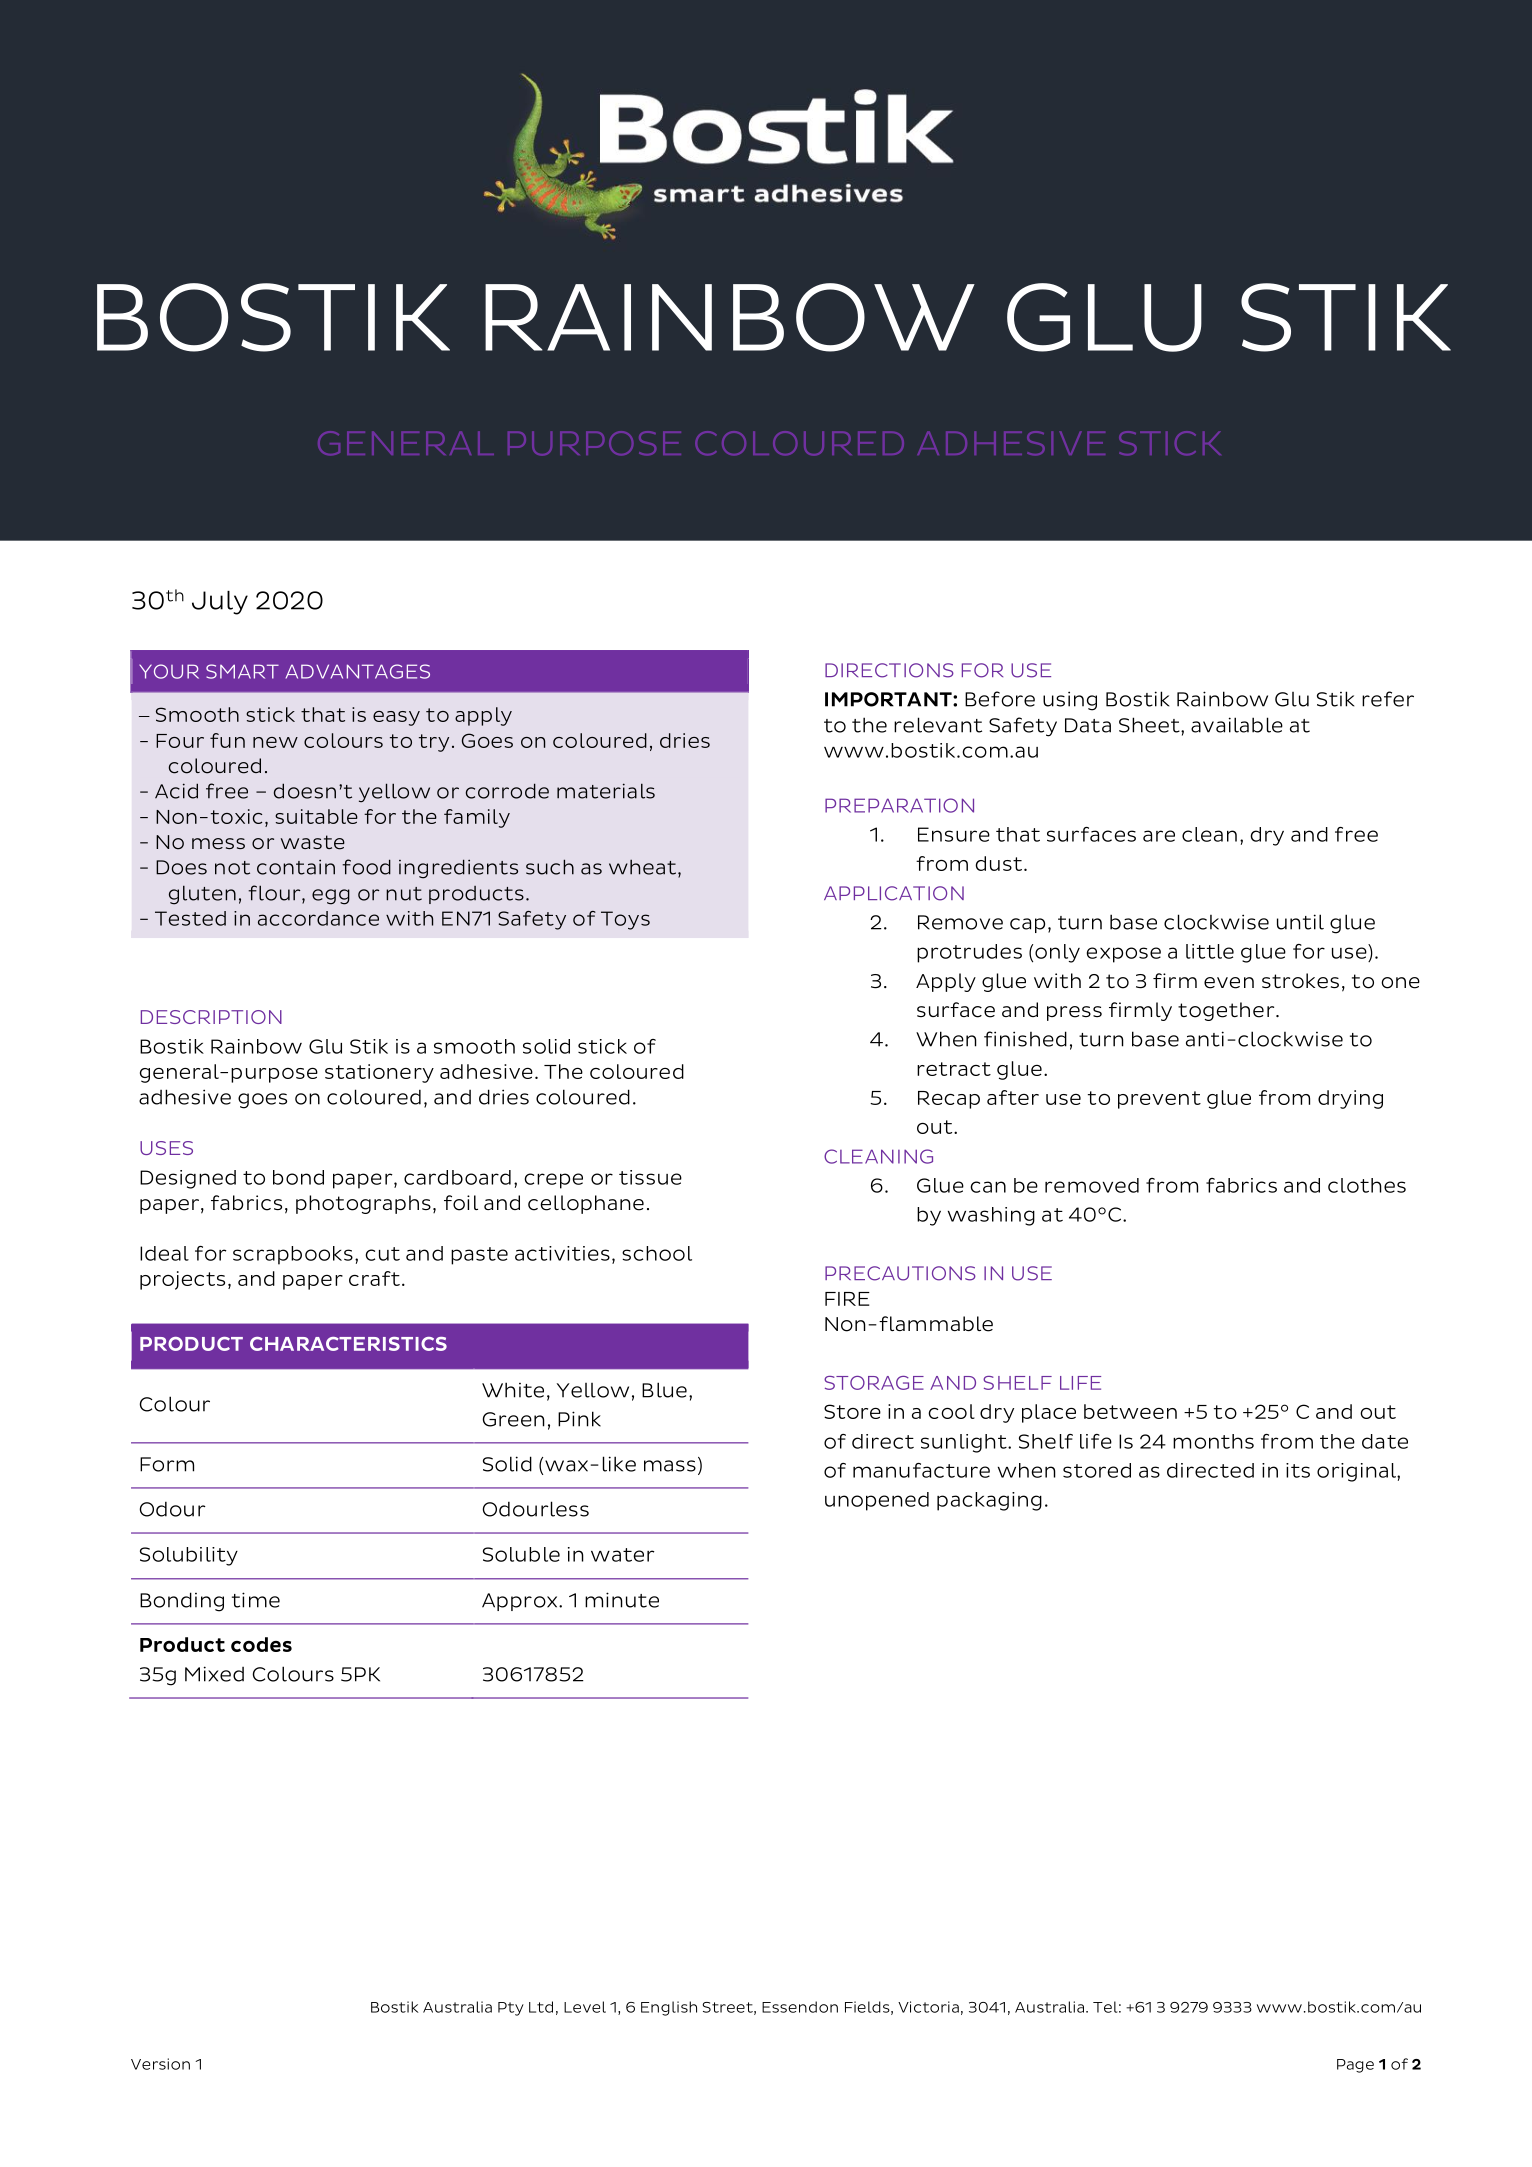  Describe the element at coordinates (938, 725) in the screenshot. I see `relevant` at that location.
